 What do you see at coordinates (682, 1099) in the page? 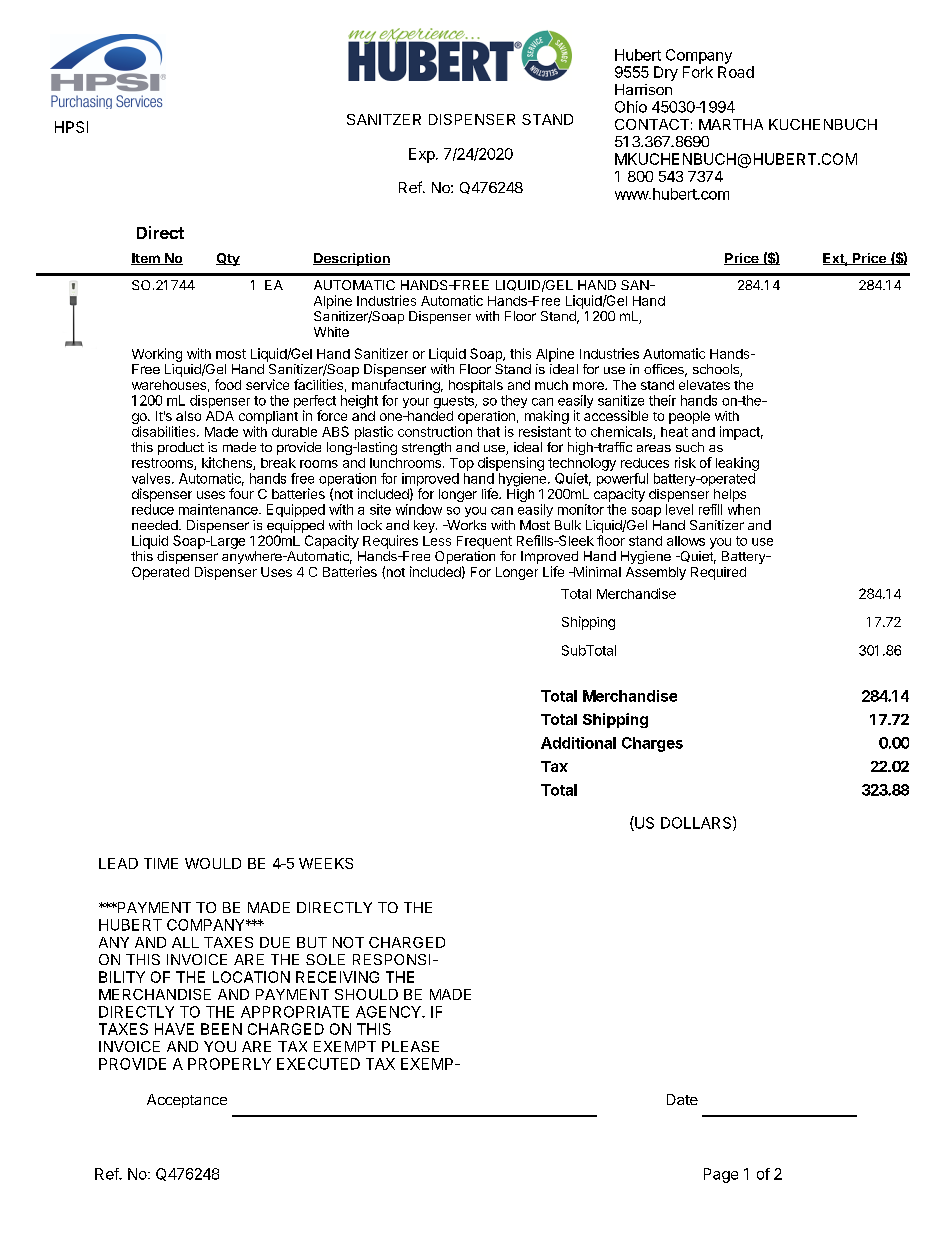
I see `Date` at bounding box center [682, 1099].
